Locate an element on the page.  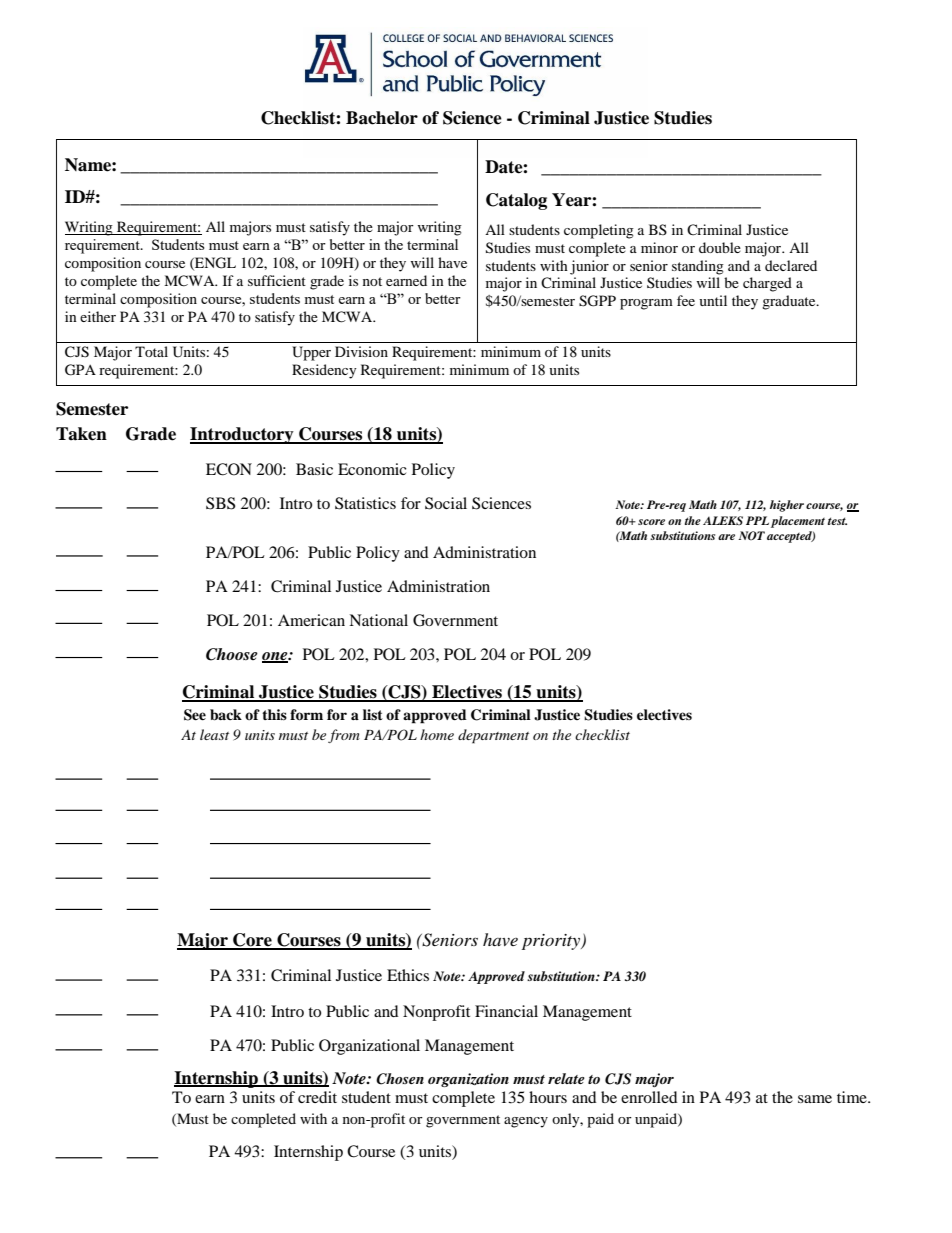
same is located at coordinates (815, 1099).
